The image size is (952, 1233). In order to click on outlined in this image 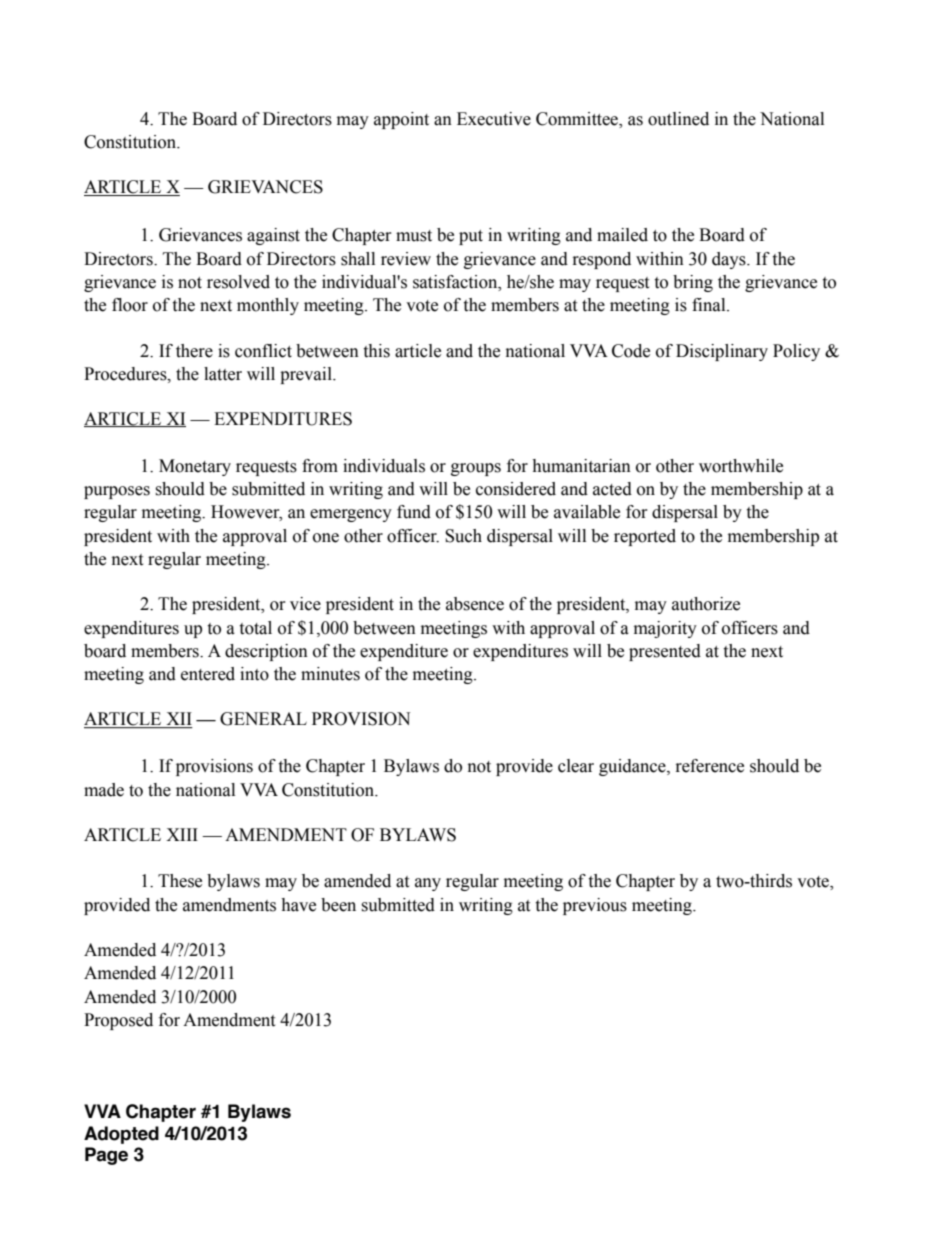, I will do `click(678, 119)`.
